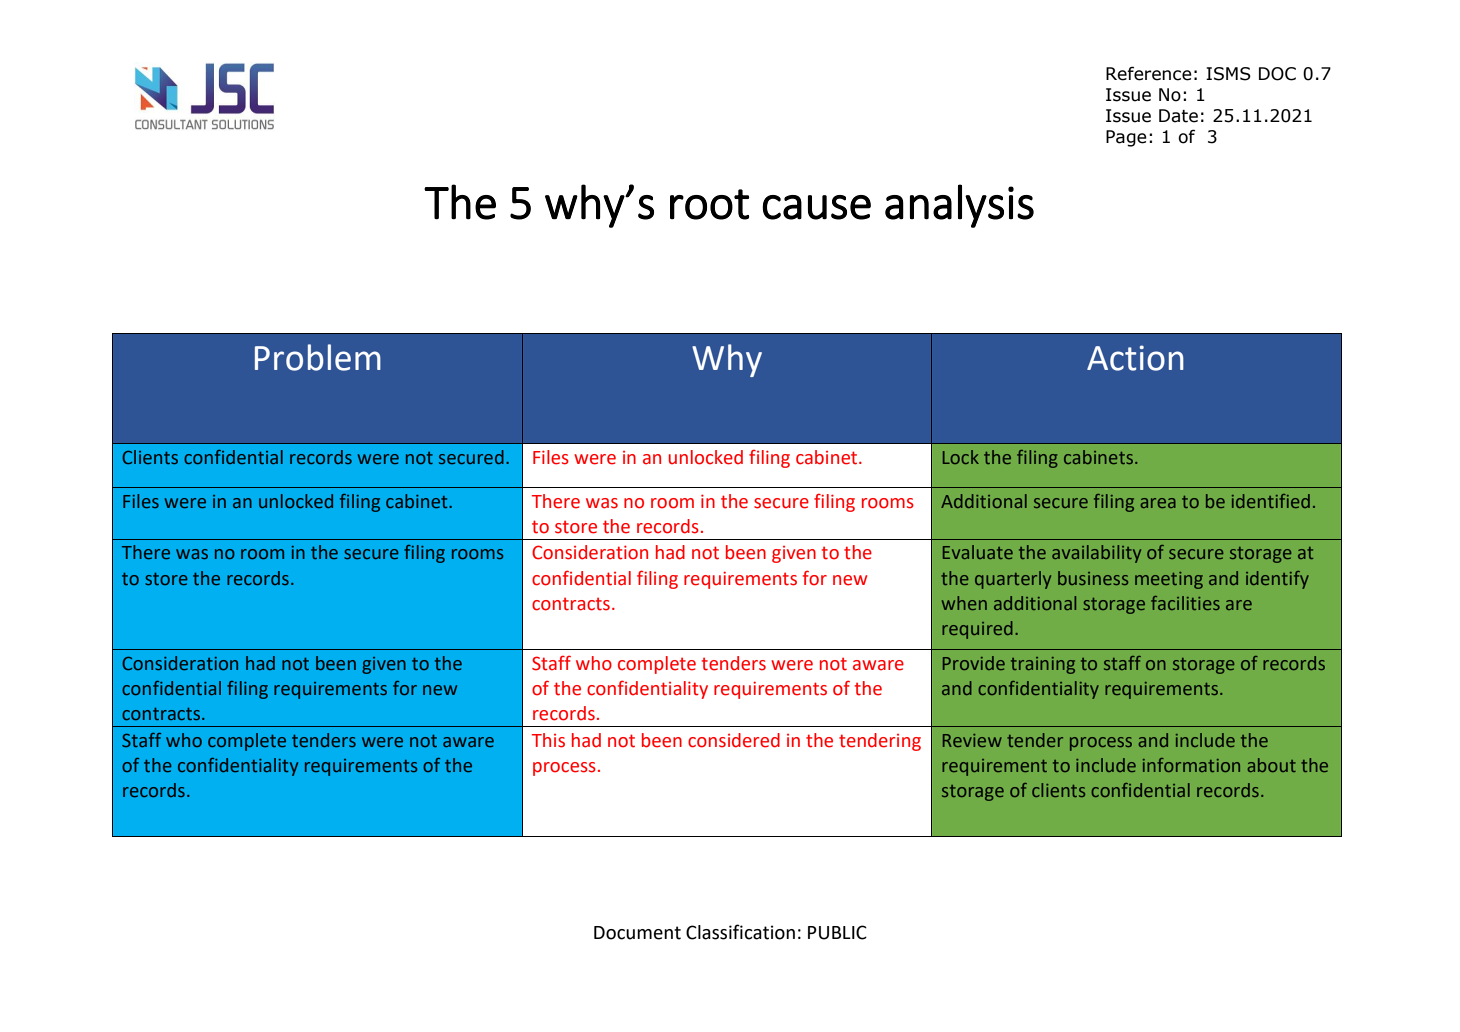  What do you see at coordinates (837, 932) in the document?
I see `PUBLIC` at bounding box center [837, 932].
